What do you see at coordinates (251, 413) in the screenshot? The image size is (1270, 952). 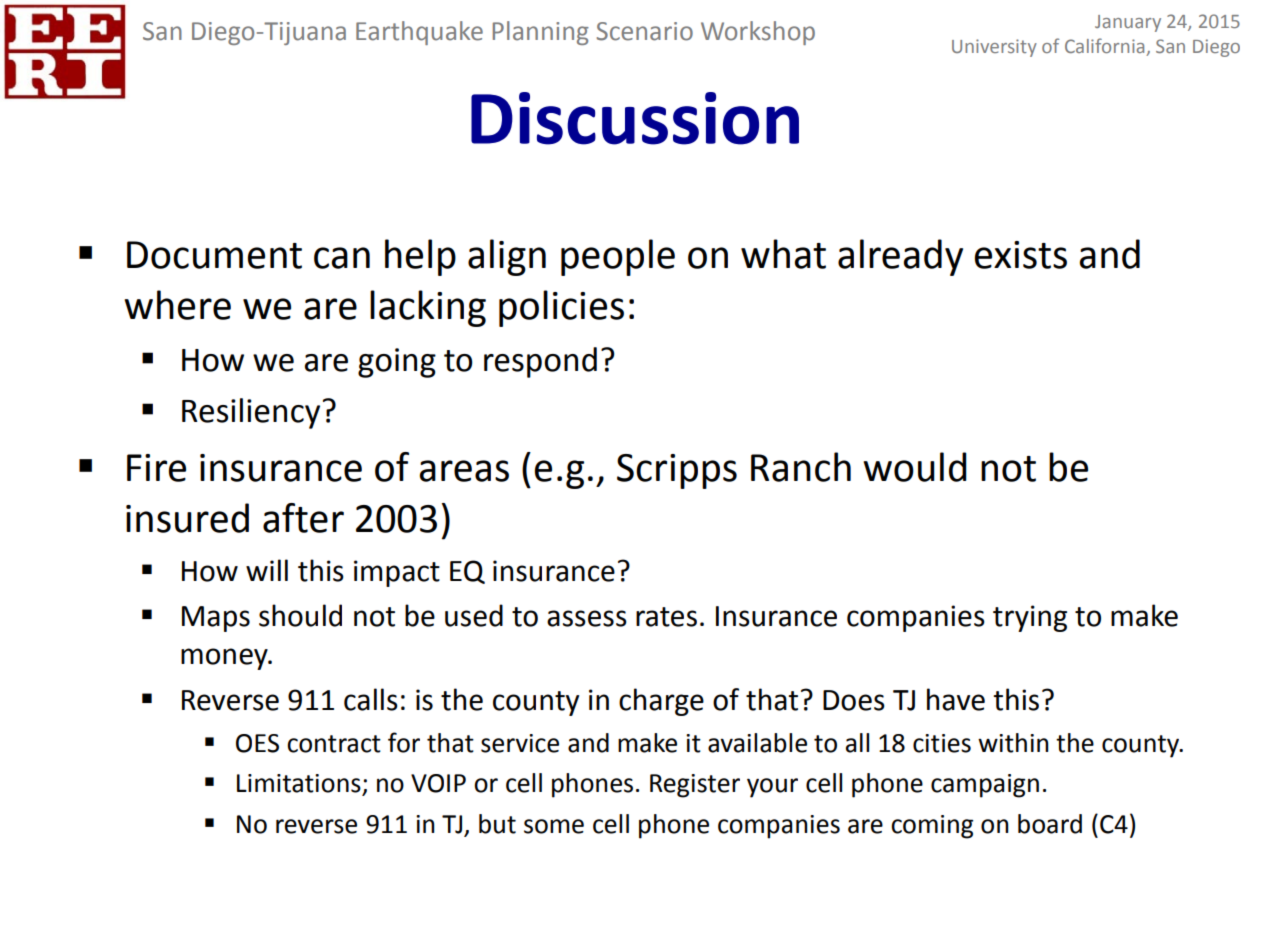 I see `Resiliency` at bounding box center [251, 413].
